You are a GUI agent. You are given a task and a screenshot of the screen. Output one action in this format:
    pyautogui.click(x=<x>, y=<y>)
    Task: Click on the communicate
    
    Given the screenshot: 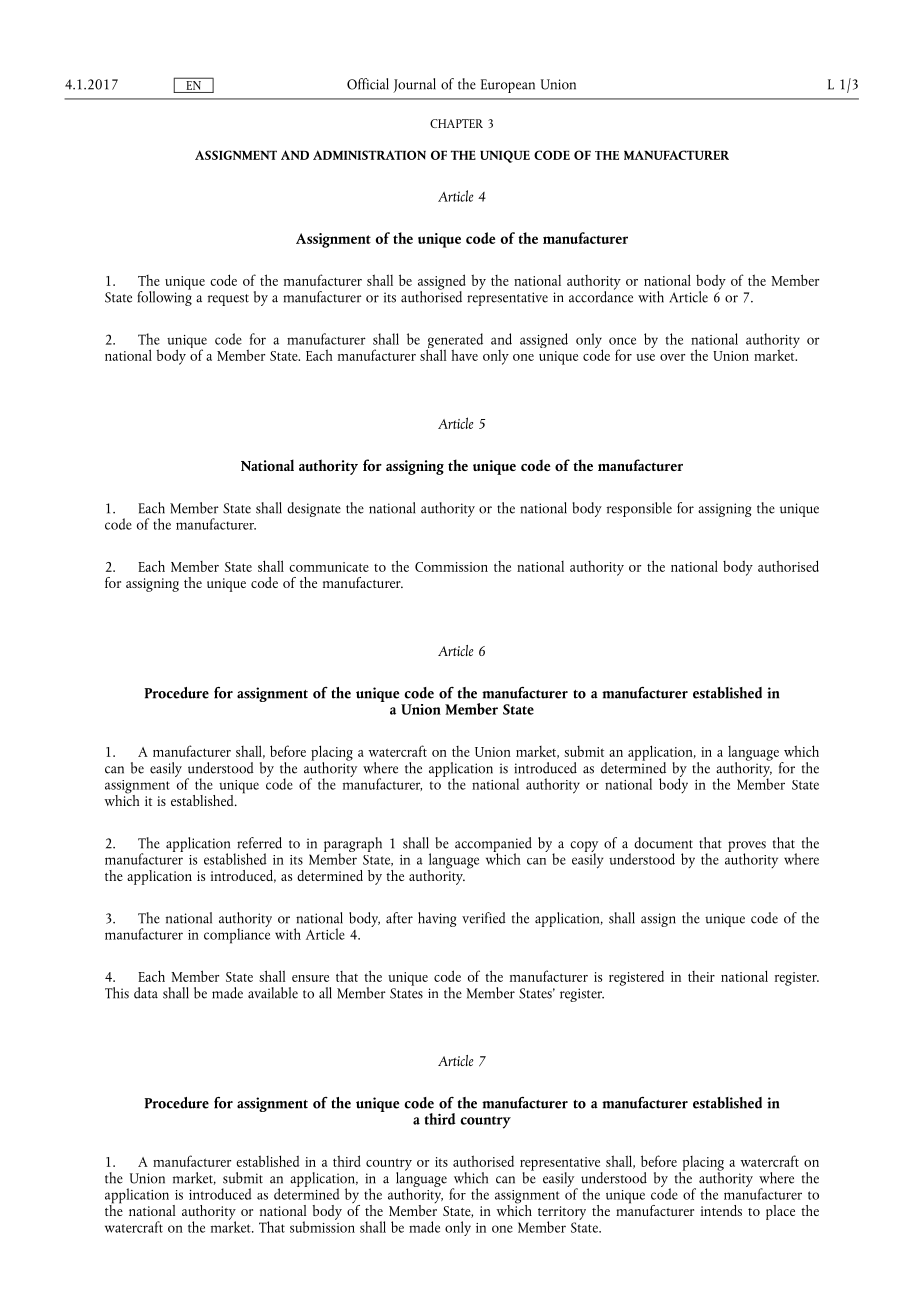 What is the action you would take?
    pyautogui.click(x=329, y=567)
